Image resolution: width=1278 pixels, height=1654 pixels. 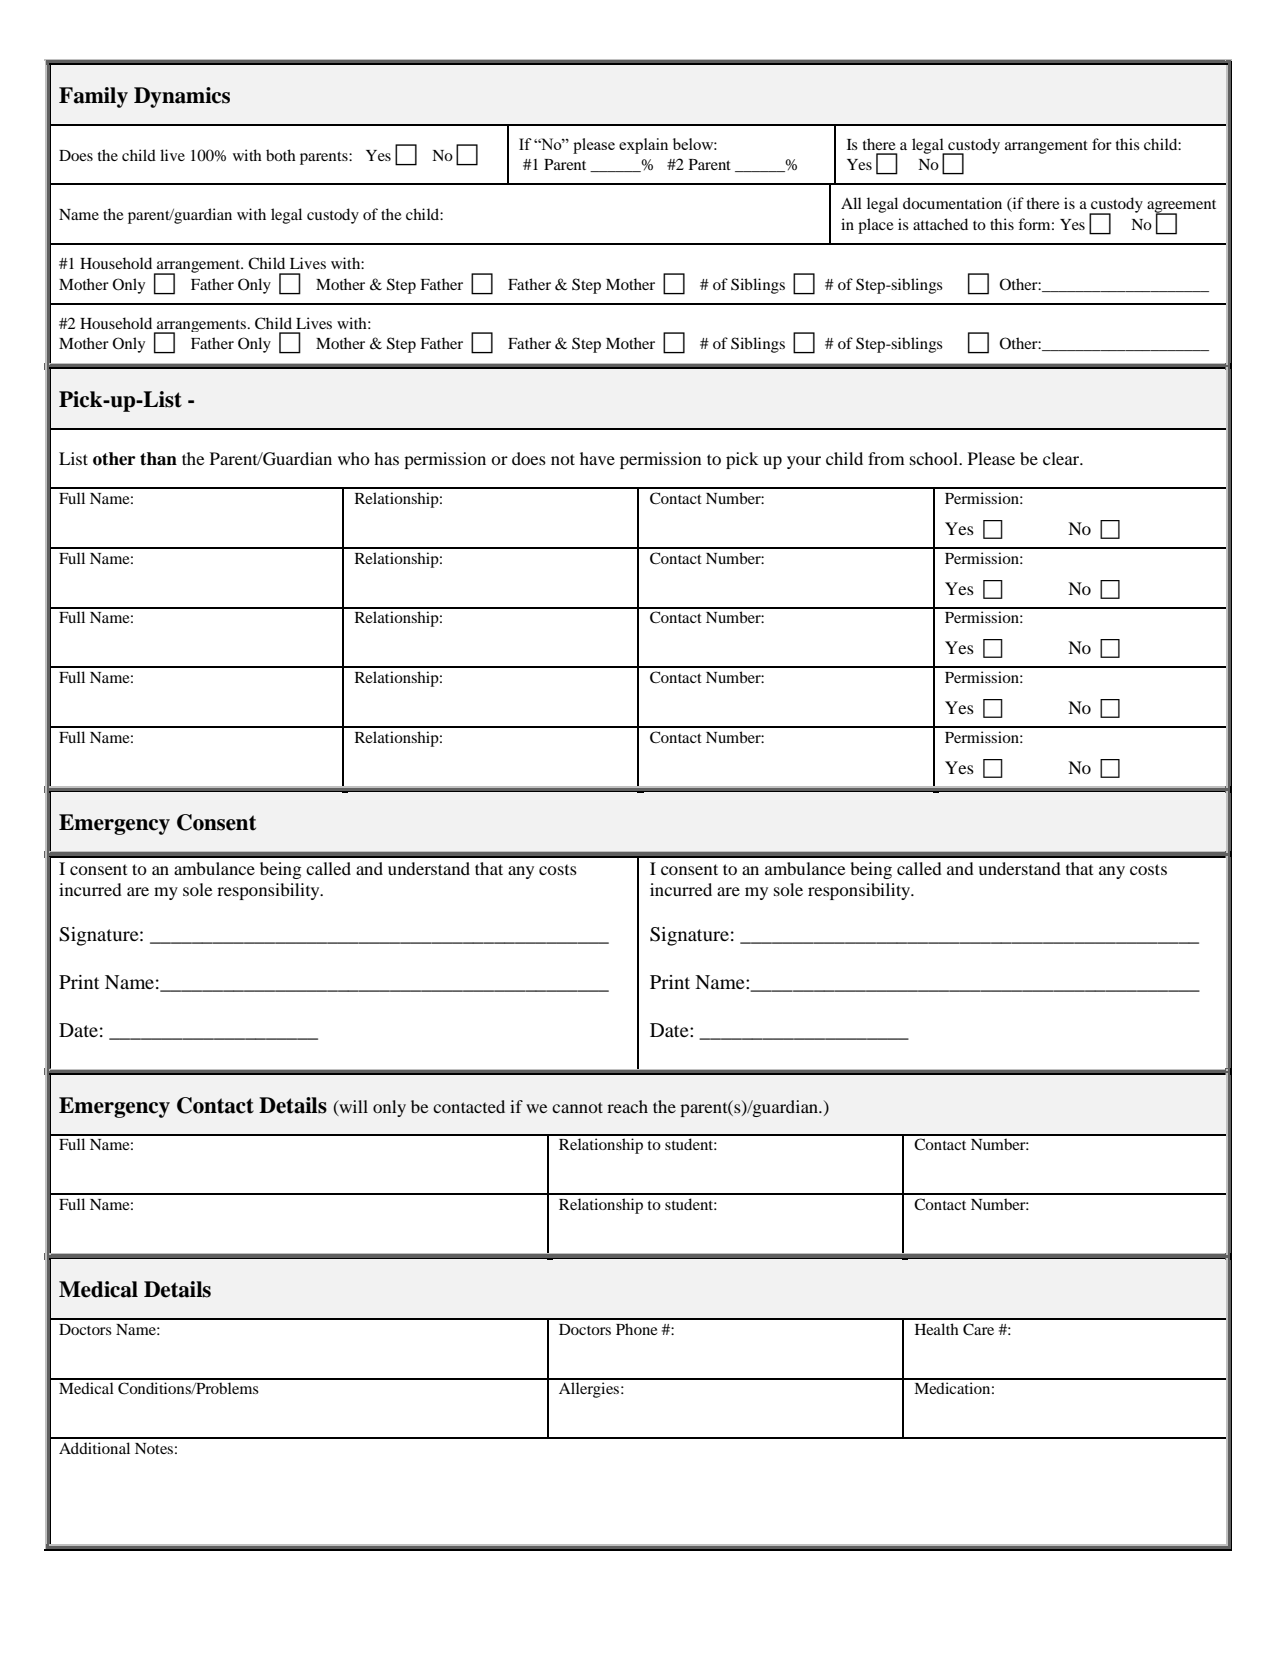 I want to click on documentation, so click(x=952, y=203).
